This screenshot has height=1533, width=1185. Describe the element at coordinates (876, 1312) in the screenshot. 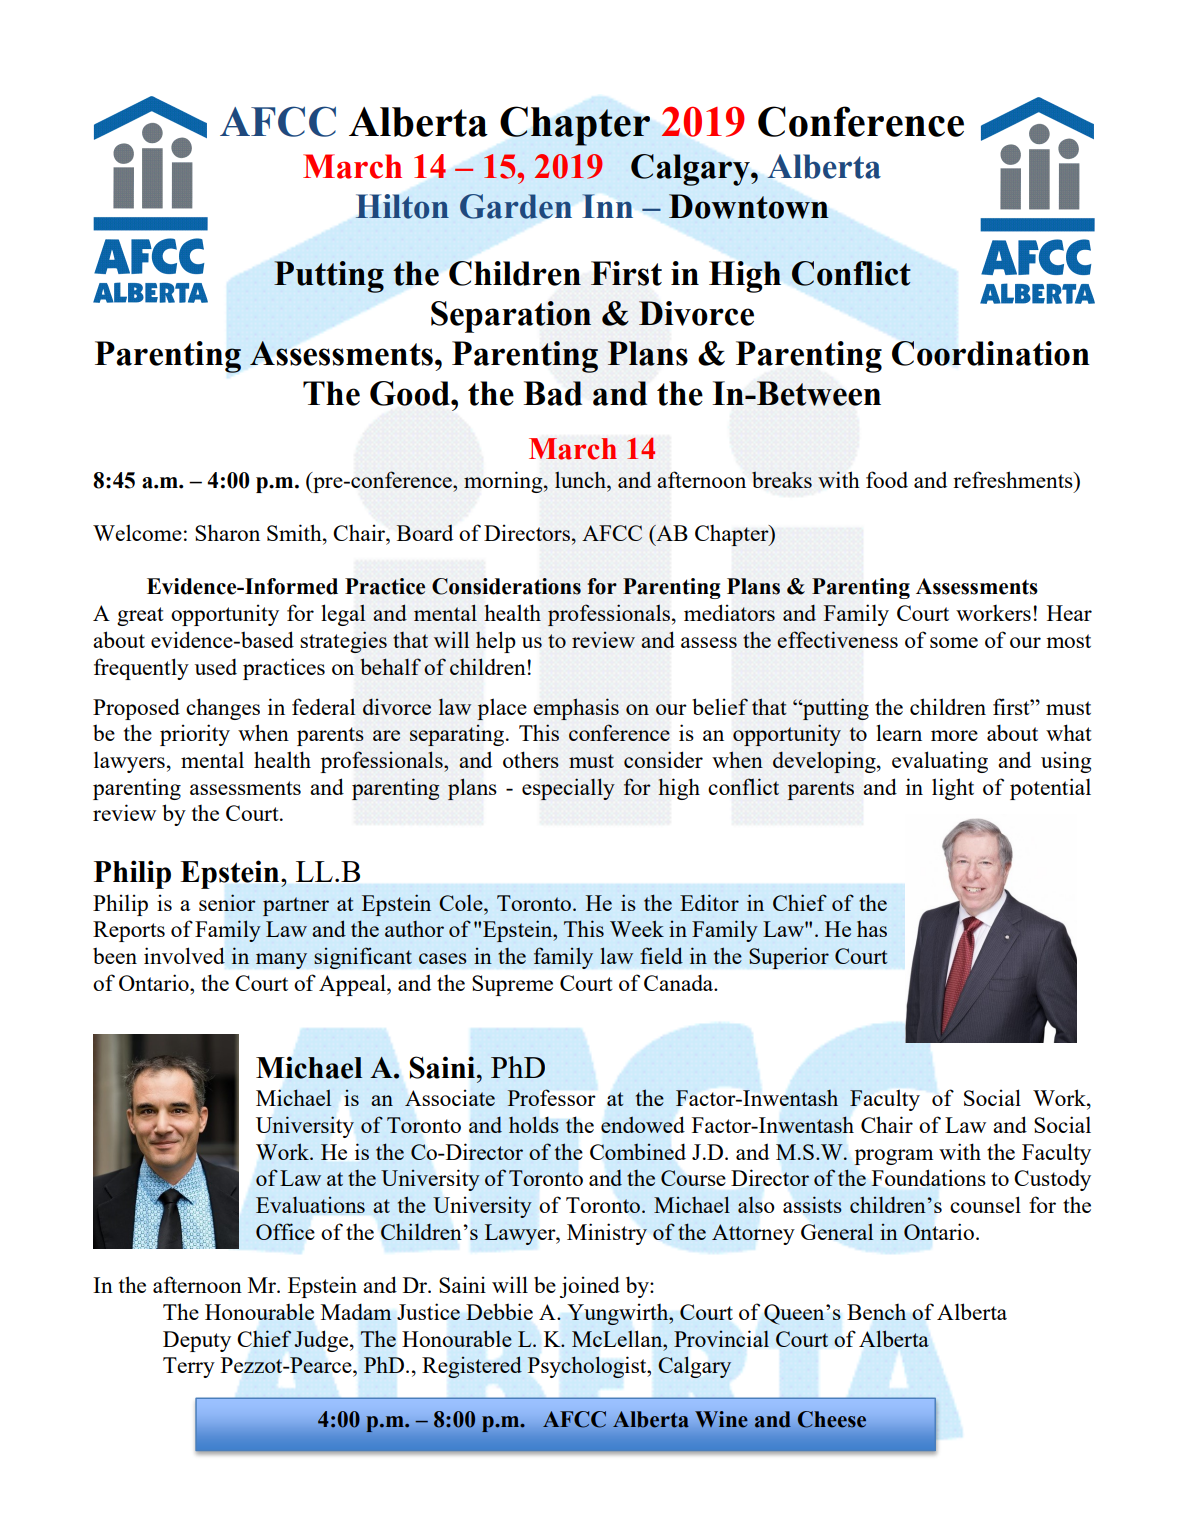

I see `Bench` at that location.
